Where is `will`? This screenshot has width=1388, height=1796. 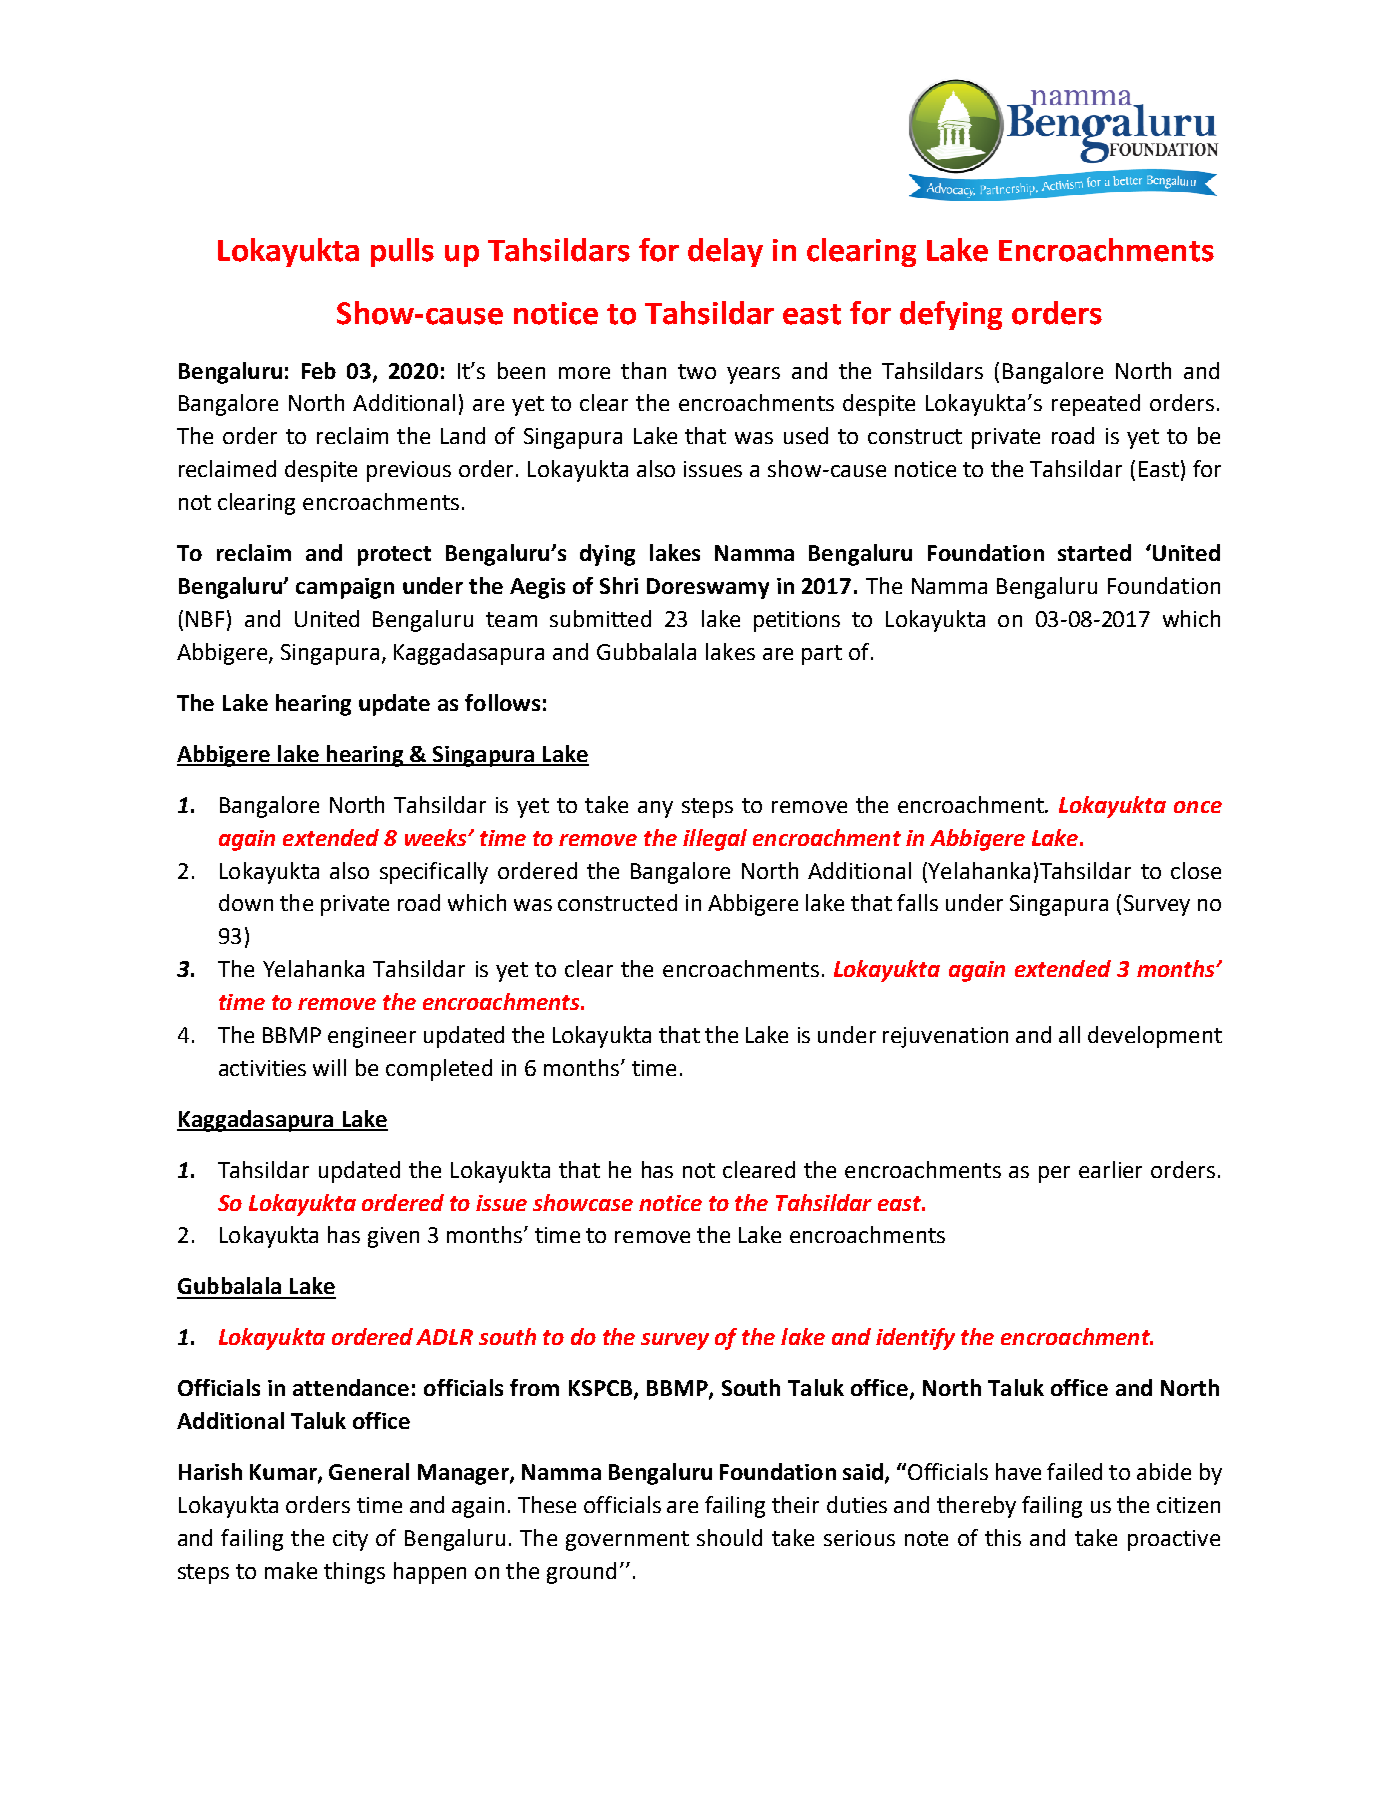 will is located at coordinates (329, 1067).
